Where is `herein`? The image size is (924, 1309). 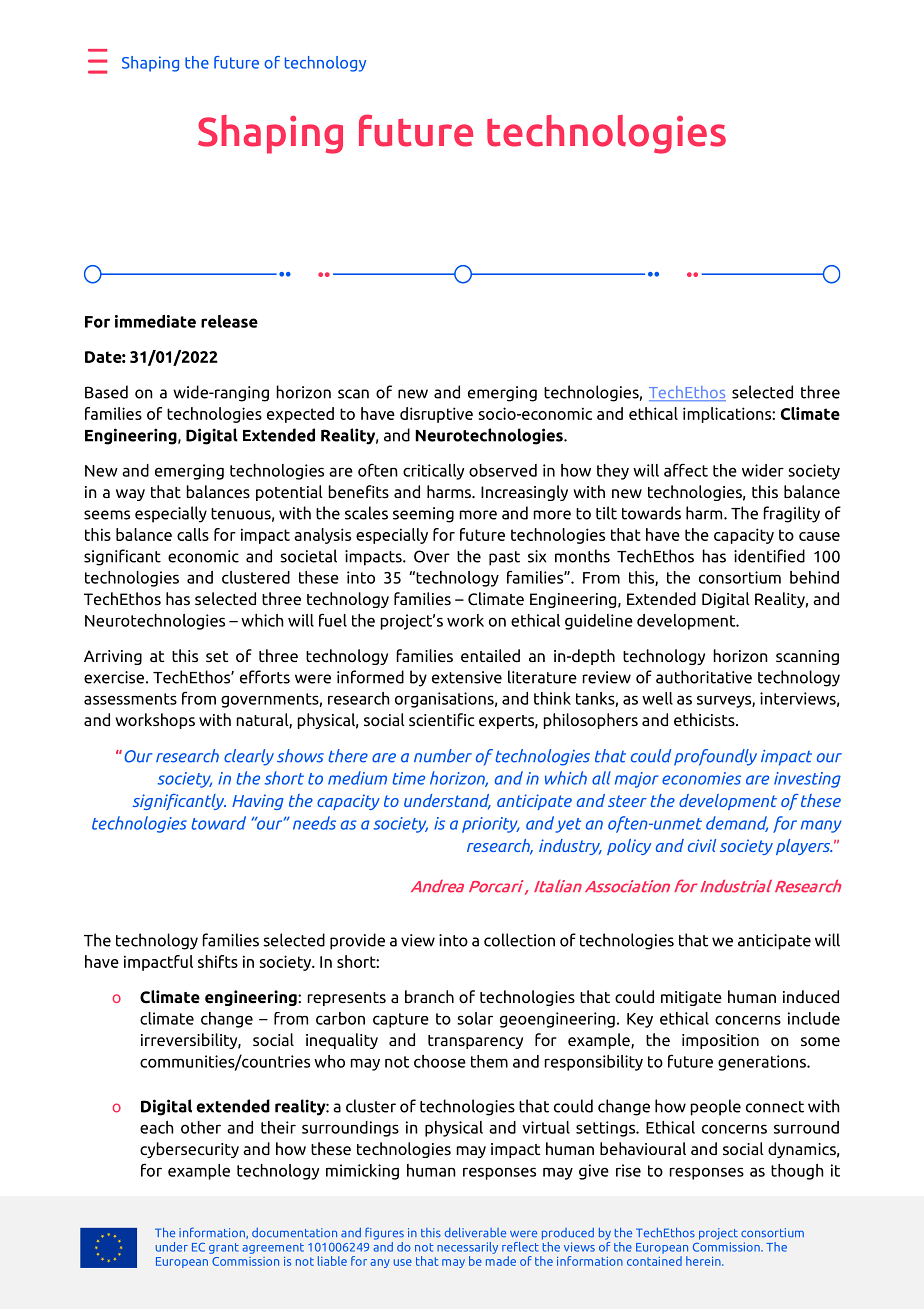 herein is located at coordinates (704, 1261).
